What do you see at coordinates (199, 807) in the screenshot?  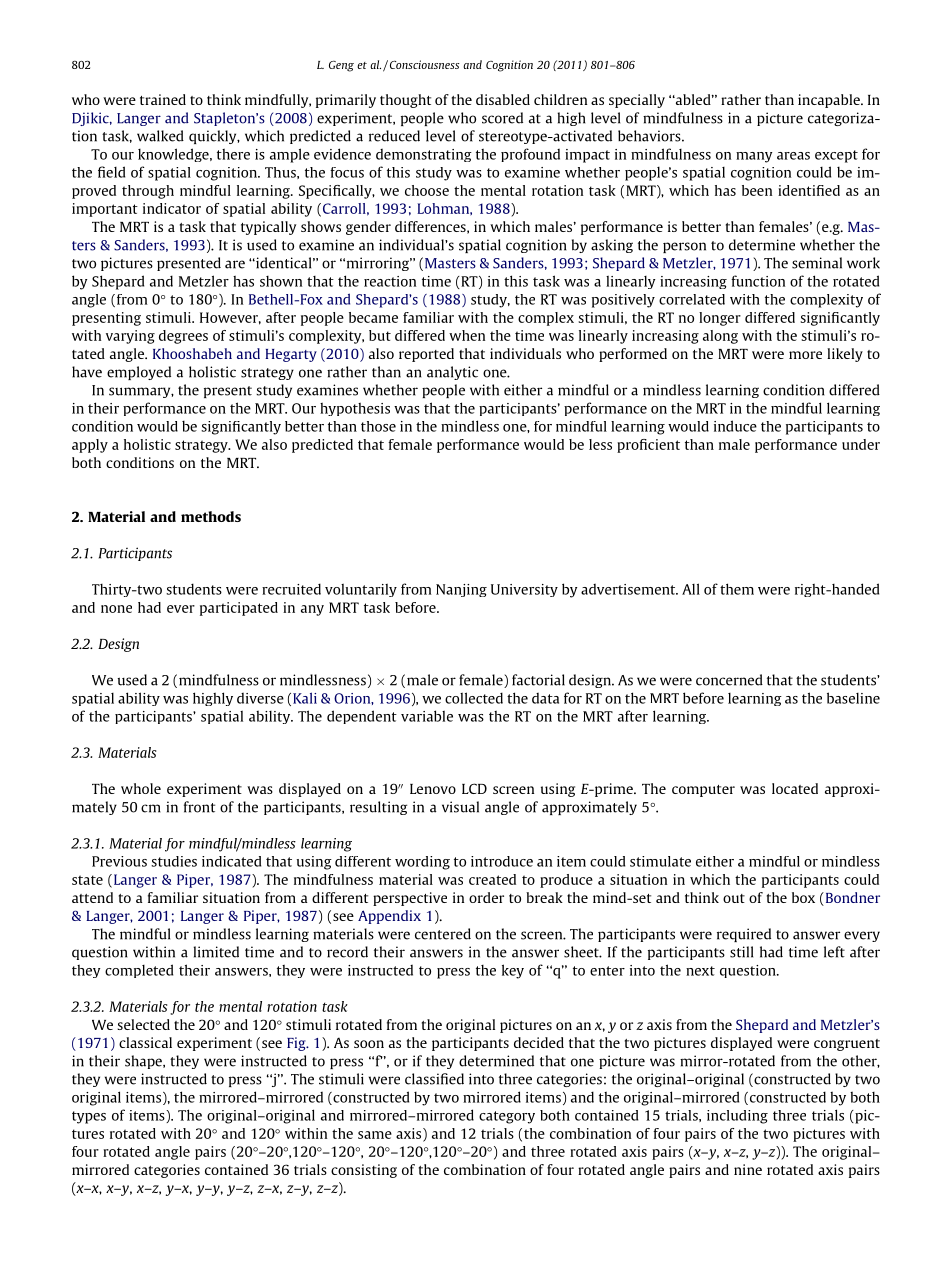 I see `front` at bounding box center [199, 807].
